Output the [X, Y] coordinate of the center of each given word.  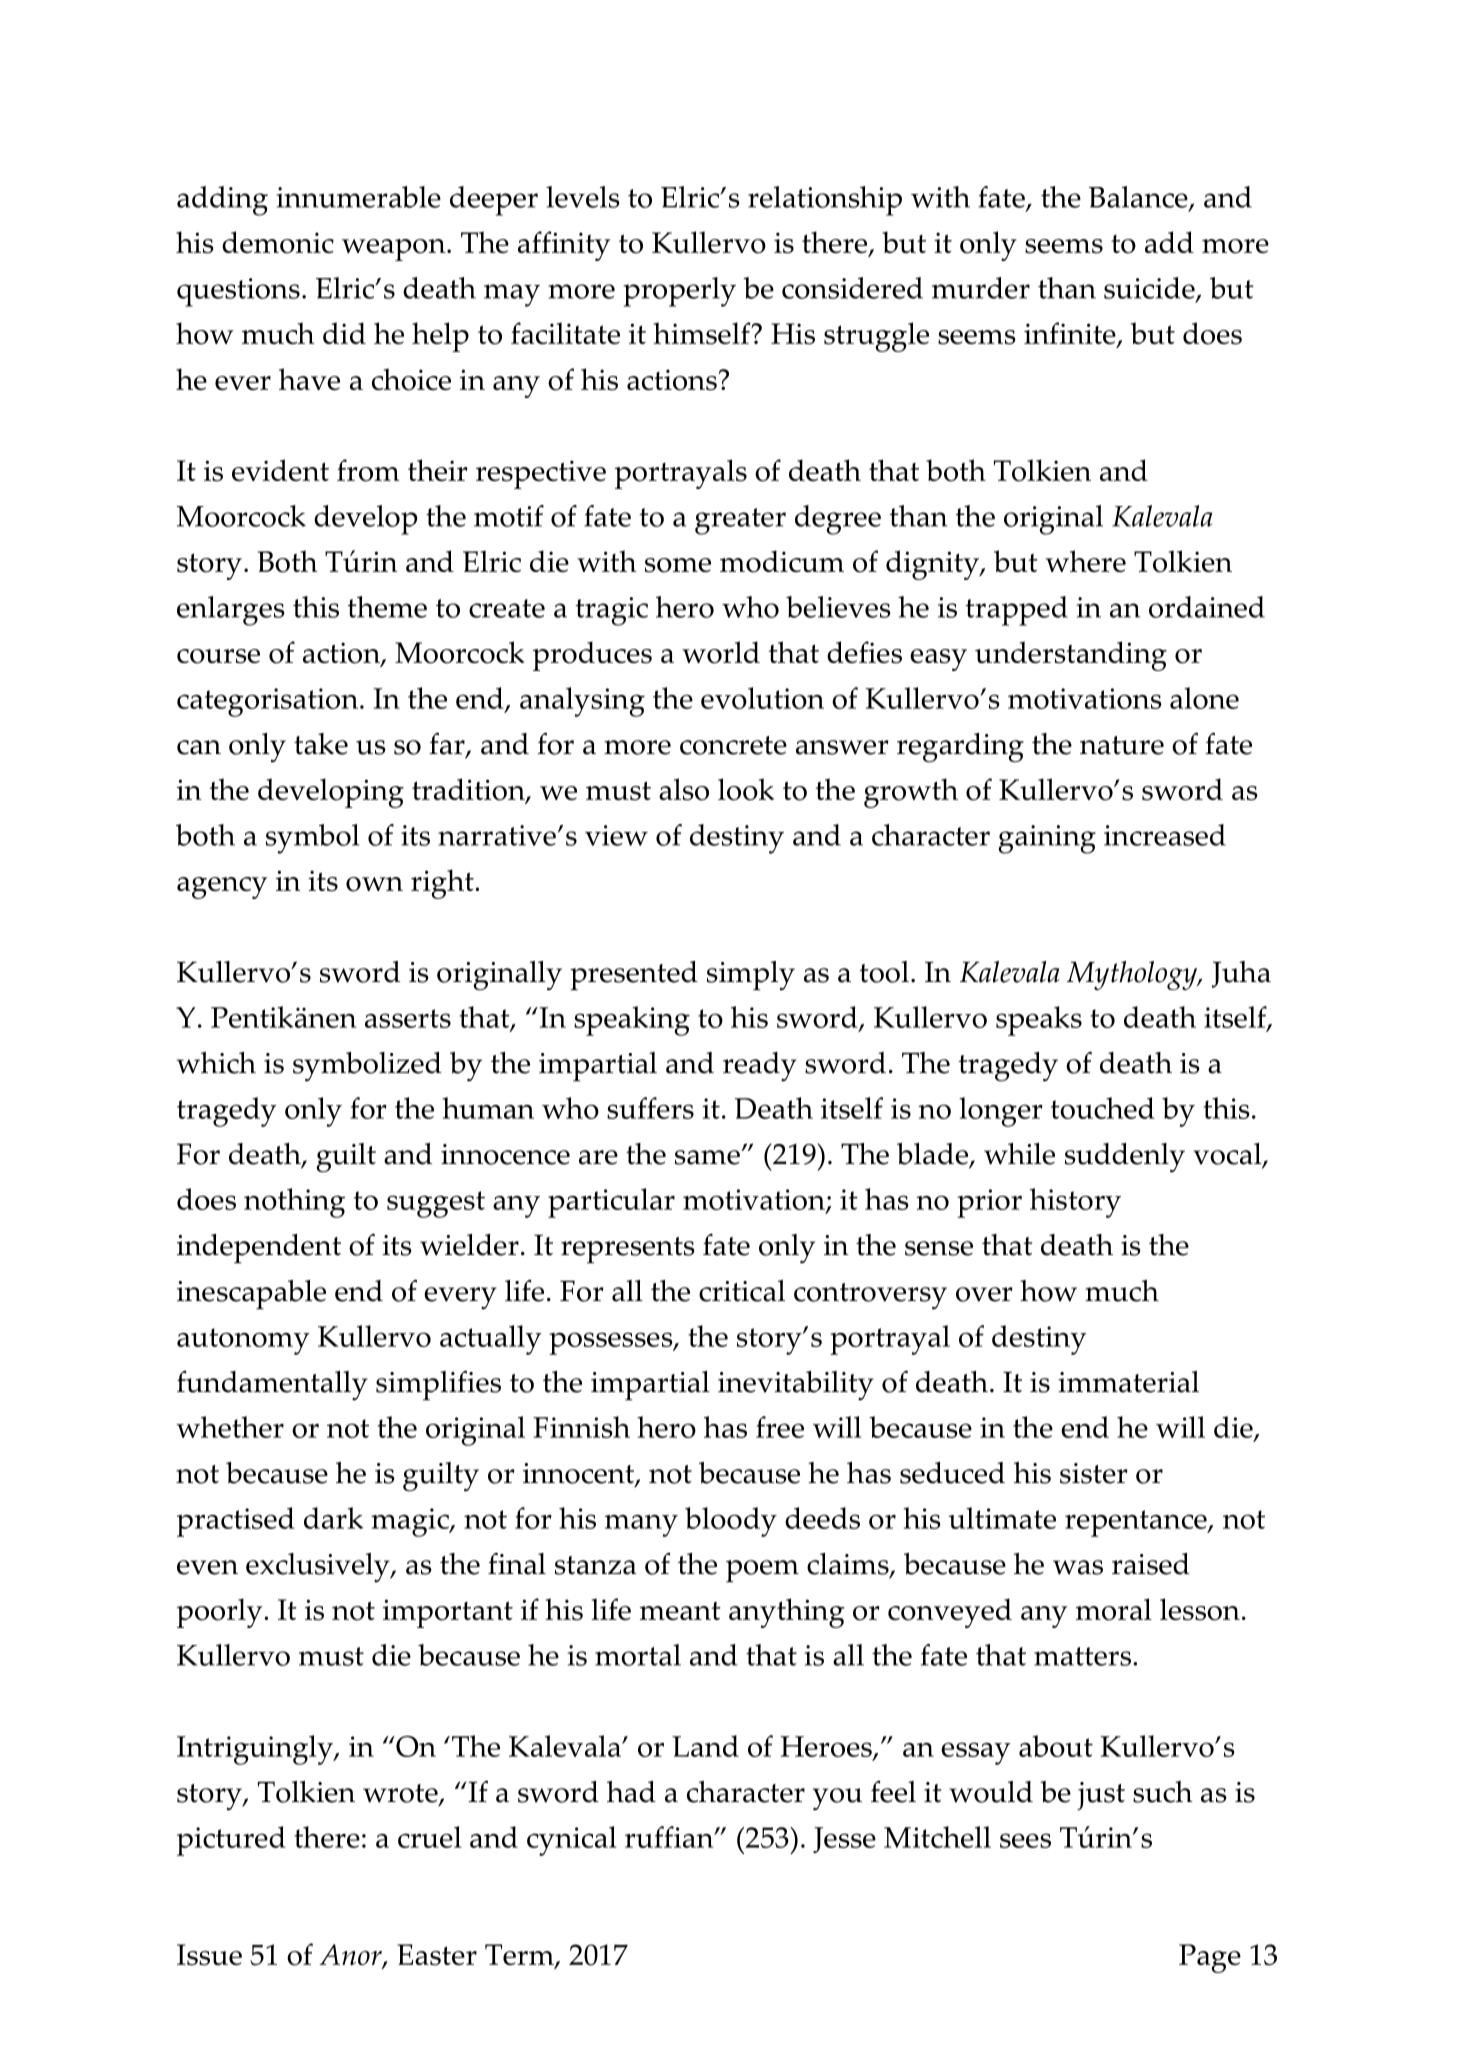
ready [760, 1067]
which [216, 1063]
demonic [278, 242]
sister [1094, 1473]
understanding [1071, 656]
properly [679, 292]
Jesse [844, 1840]
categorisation [267, 702]
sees [1025, 1840]
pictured [231, 1841]
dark [333, 1518]
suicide [1150, 289]
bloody [731, 1522]
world [721, 652]
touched [1103, 1108]
